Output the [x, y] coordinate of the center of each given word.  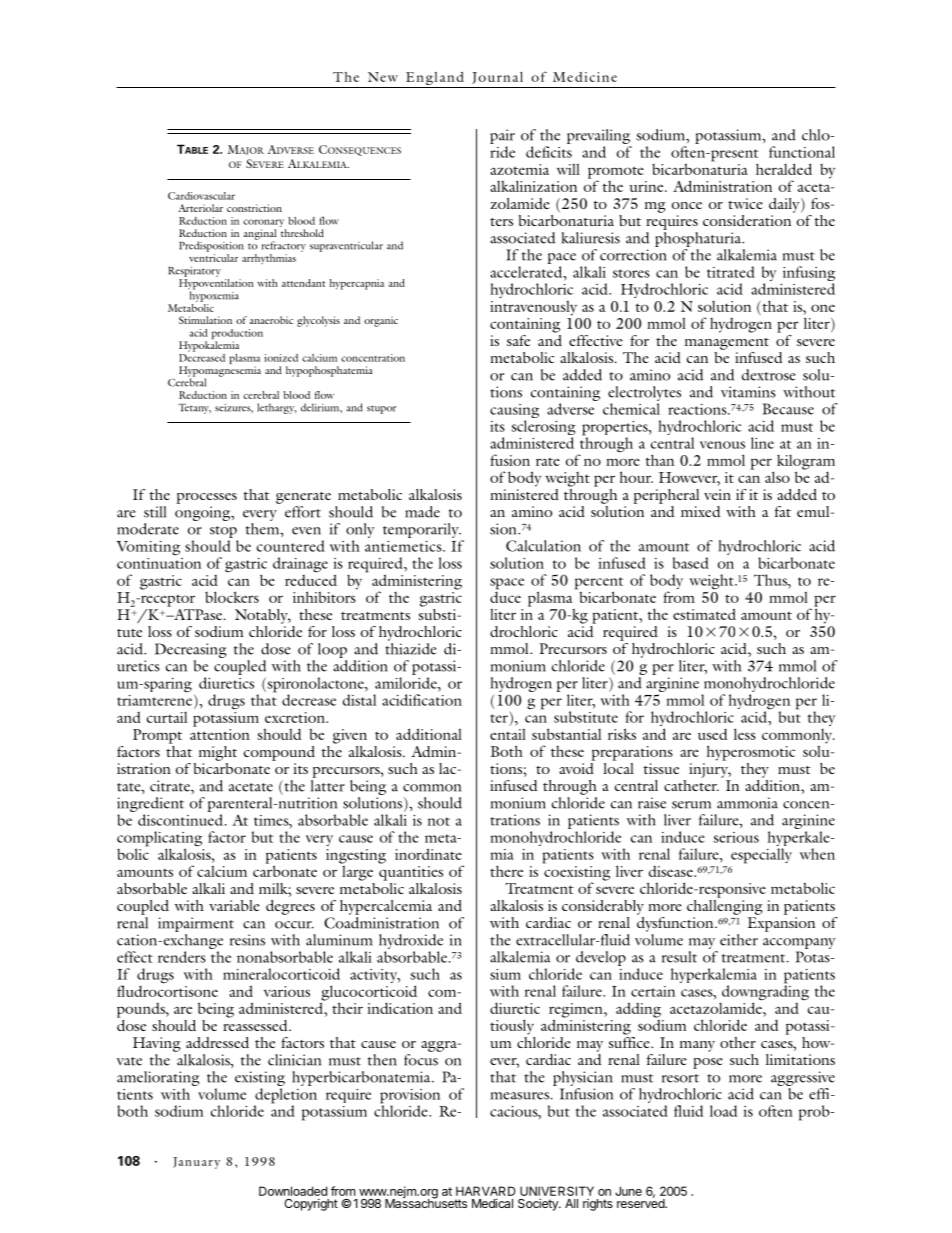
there [506, 871]
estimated [704, 614]
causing [514, 412]
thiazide [411, 649]
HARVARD [485, 1191]
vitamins [748, 392]
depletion [285, 1097]
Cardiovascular [201, 196]
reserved [641, 1202]
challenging [725, 906]
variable [234, 905]
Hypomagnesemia [220, 372]
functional [802, 152]
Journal [497, 78]
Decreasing [191, 650]
